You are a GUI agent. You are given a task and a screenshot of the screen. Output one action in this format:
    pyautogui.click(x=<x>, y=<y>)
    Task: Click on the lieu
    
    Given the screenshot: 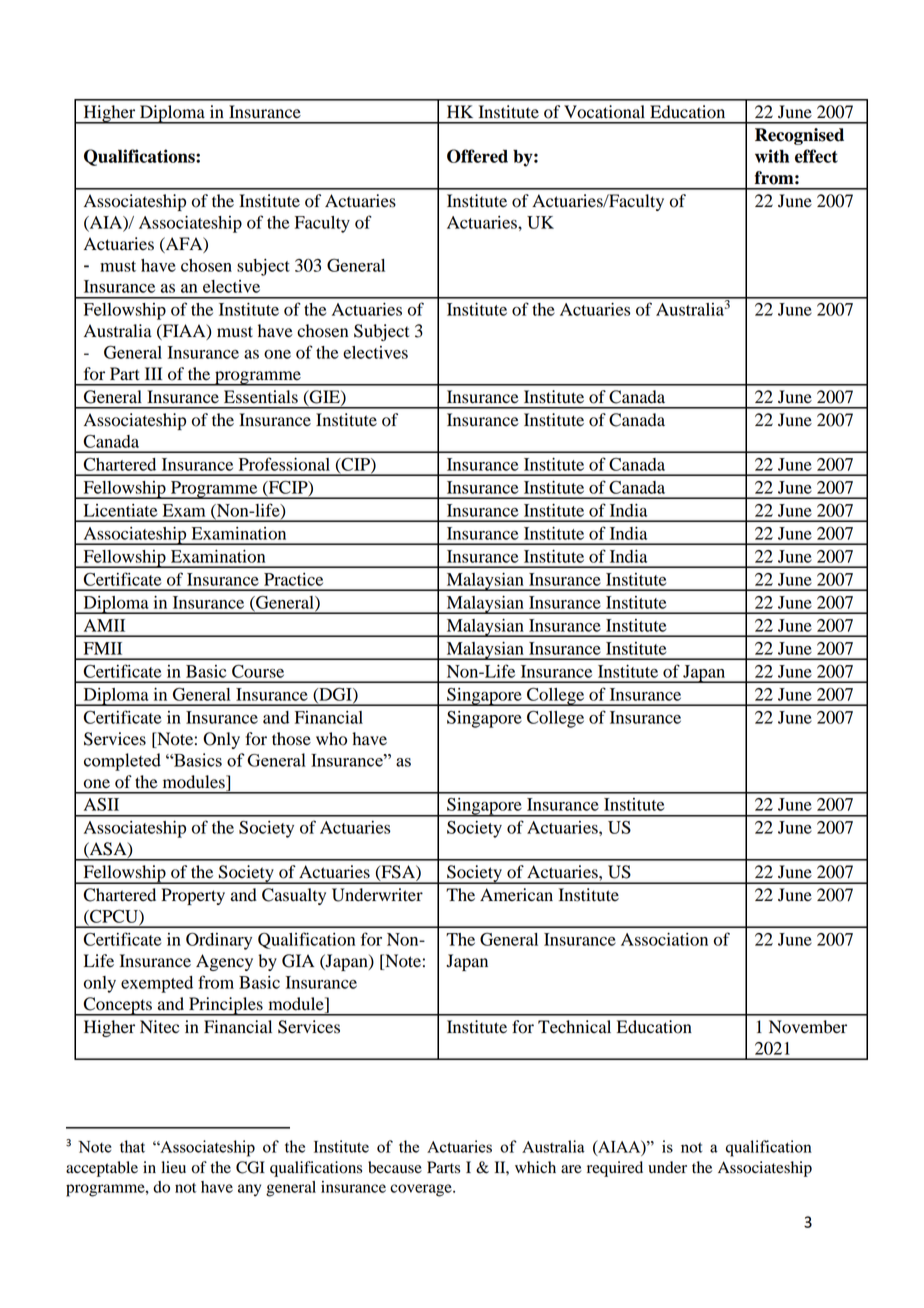 What is the action you would take?
    pyautogui.click(x=173, y=1167)
